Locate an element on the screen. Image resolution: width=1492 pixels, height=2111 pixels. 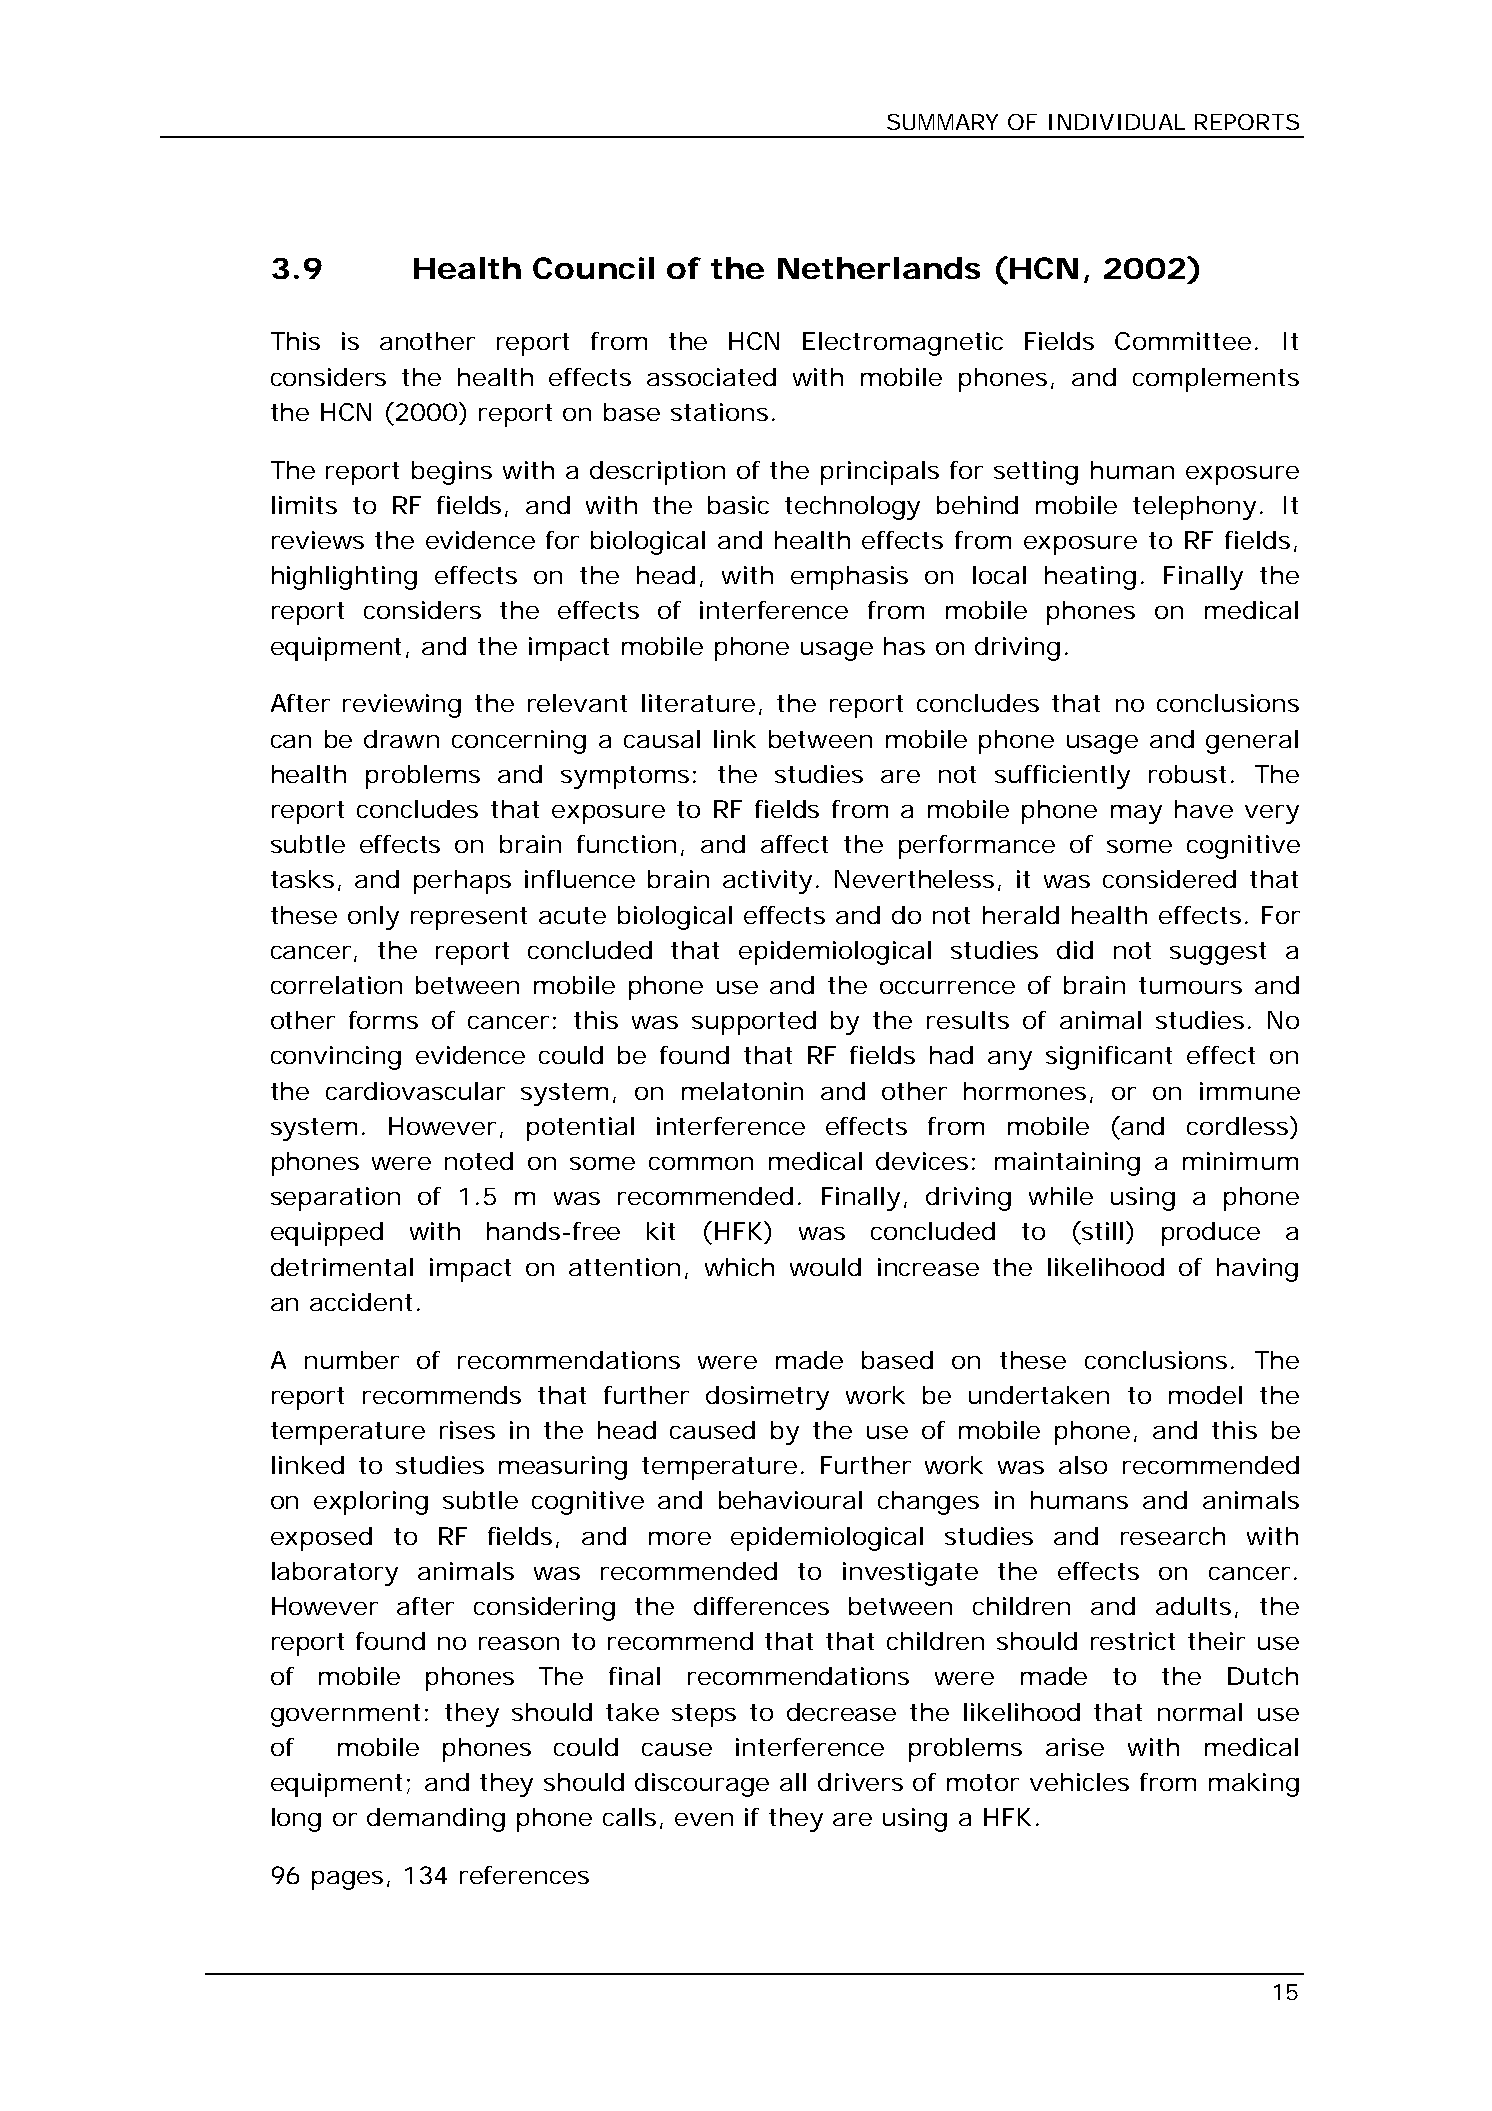
tumours is located at coordinates (1190, 985).
